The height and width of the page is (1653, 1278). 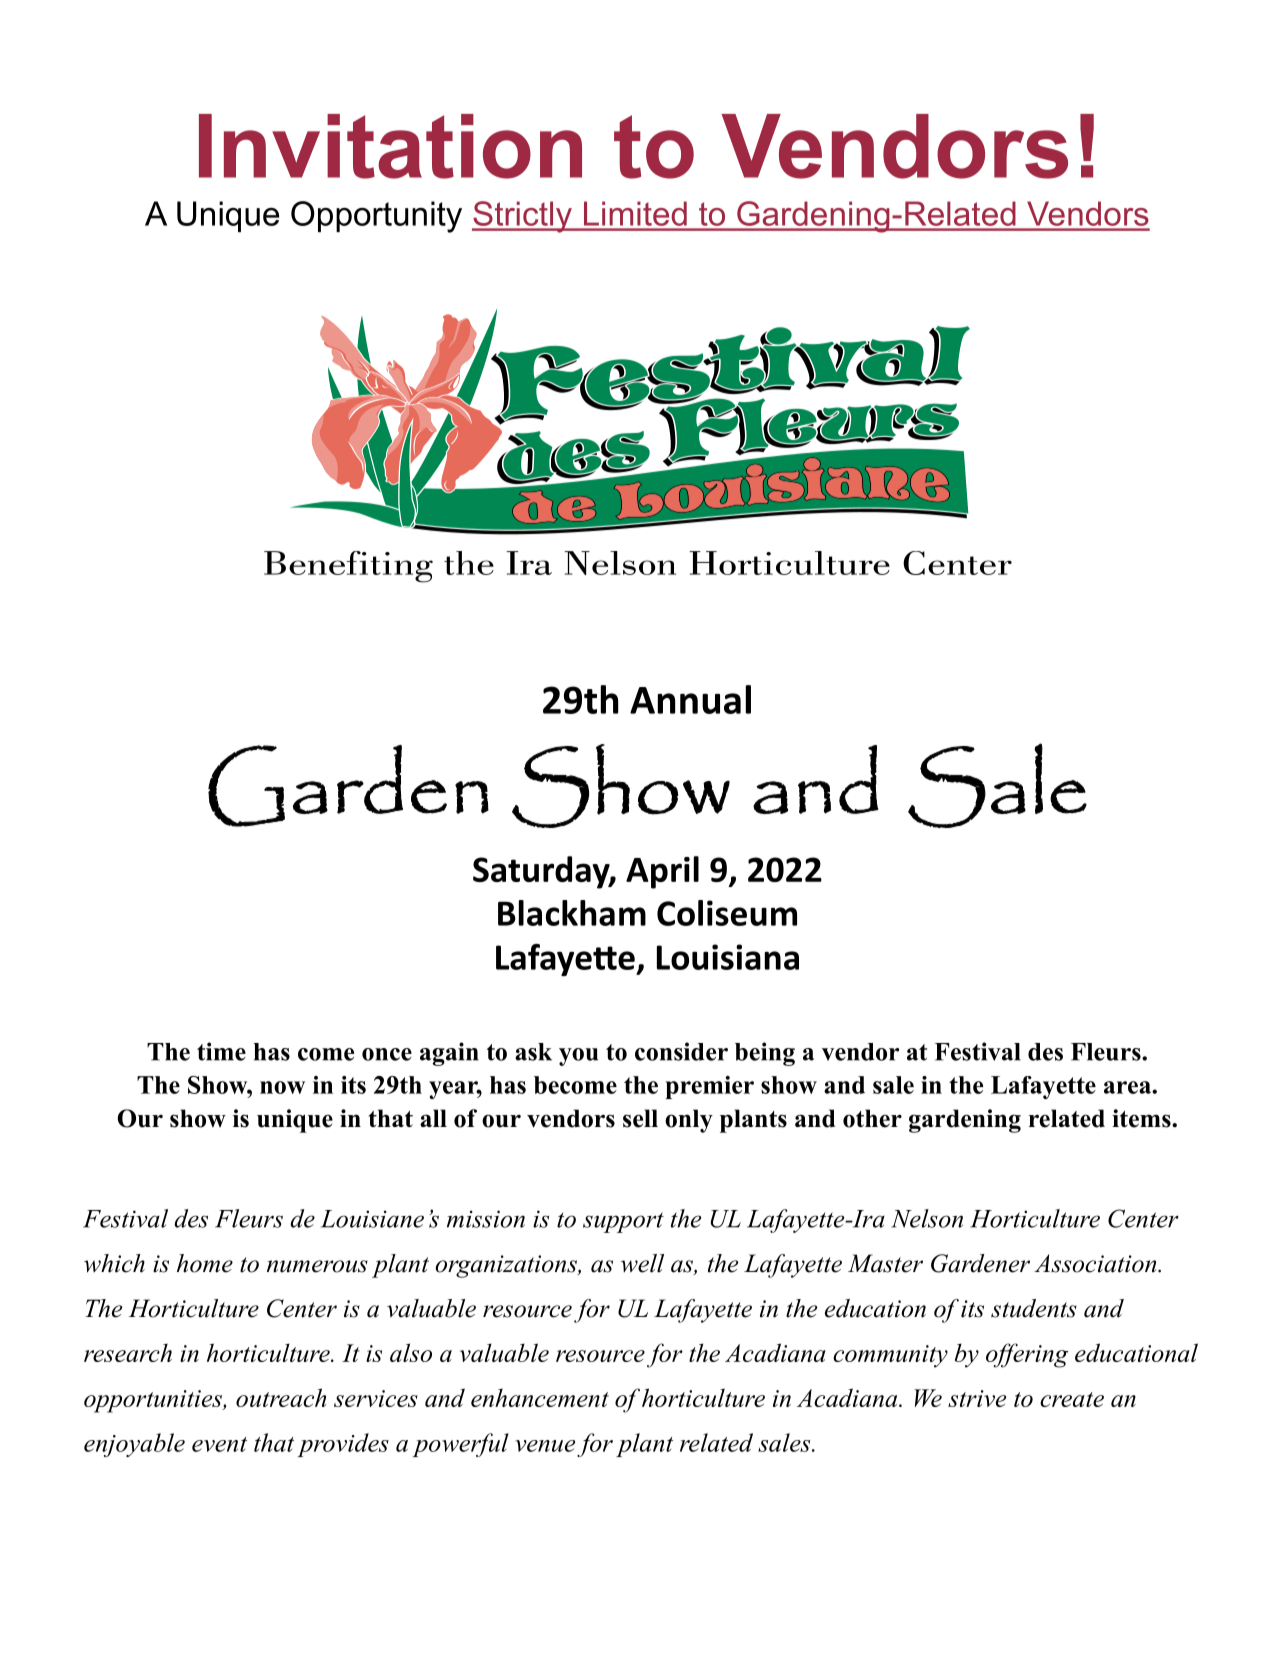 What do you see at coordinates (523, 217) in the page?
I see `Strictly` at bounding box center [523, 217].
